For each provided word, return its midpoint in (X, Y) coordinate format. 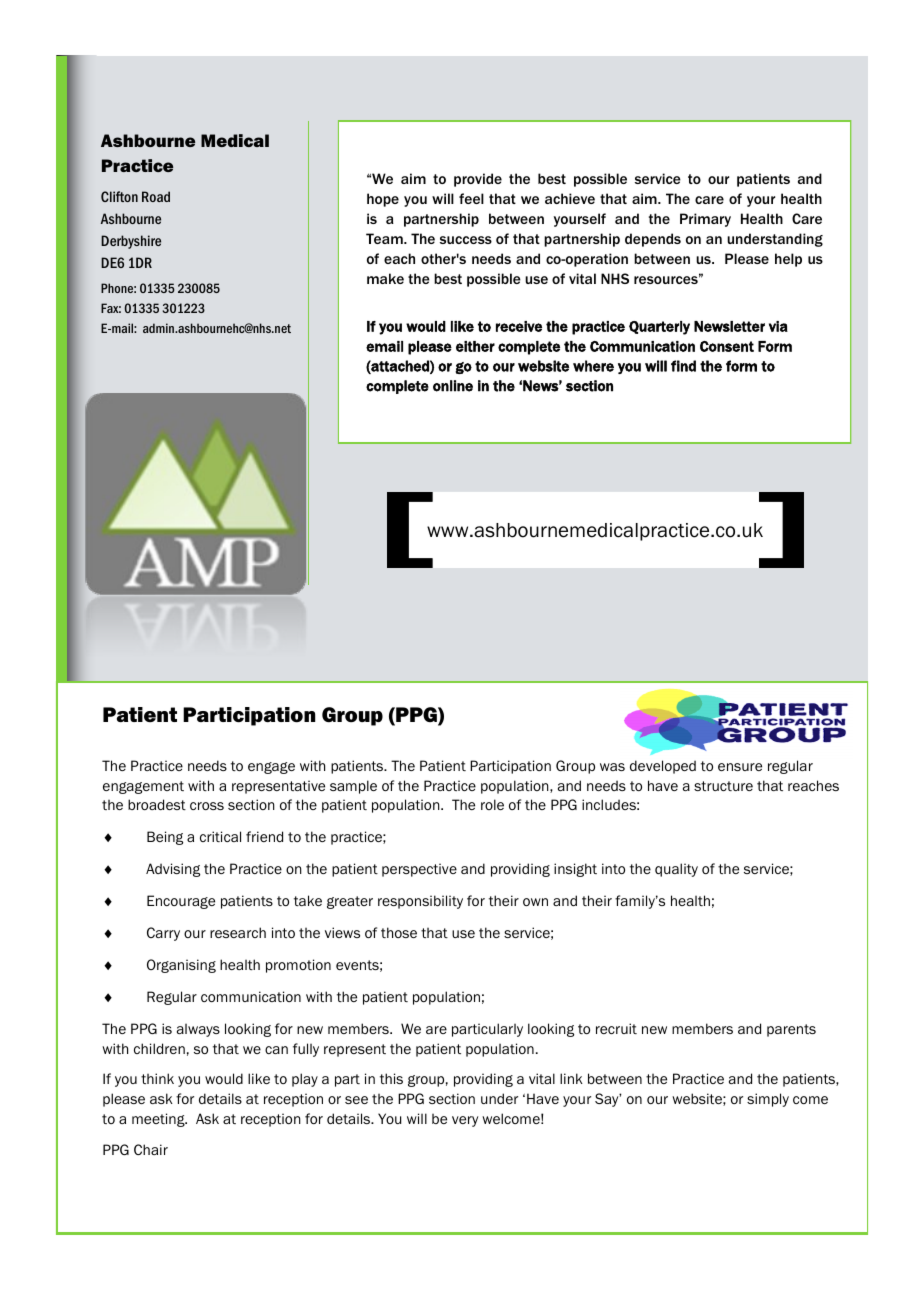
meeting (159, 1120)
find (683, 366)
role (492, 804)
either (475, 346)
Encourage (181, 902)
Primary (705, 220)
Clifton (119, 196)
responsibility (420, 902)
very (465, 1121)
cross (207, 806)
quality (676, 870)
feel (471, 198)
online (453, 386)
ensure (740, 767)
